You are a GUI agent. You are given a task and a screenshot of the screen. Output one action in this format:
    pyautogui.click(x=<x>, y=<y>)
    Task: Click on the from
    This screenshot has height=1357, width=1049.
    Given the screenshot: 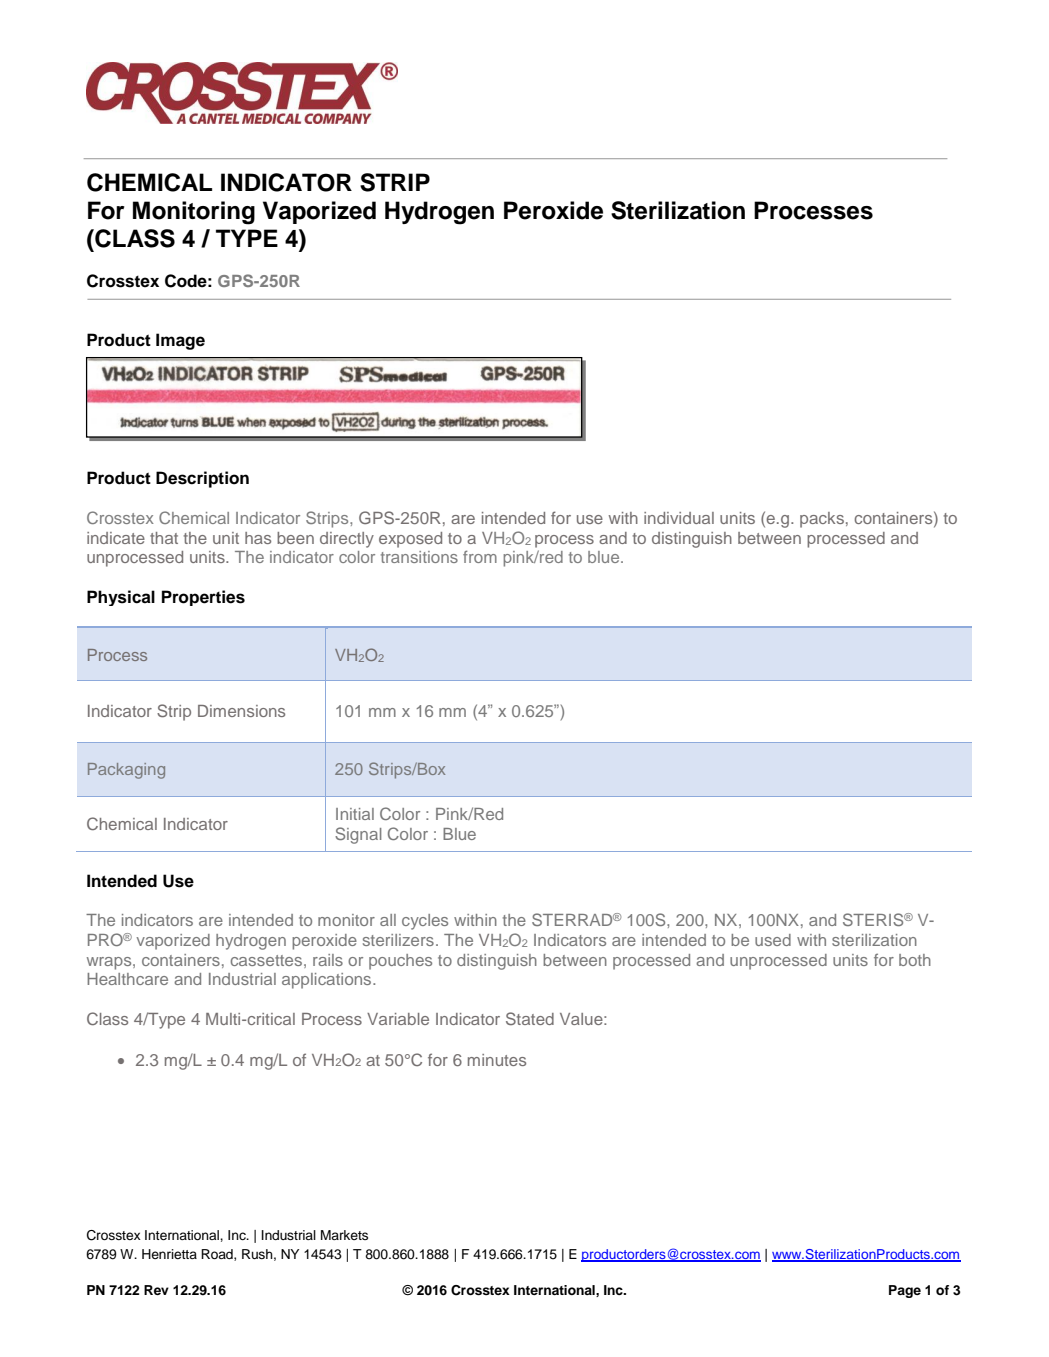 What is the action you would take?
    pyautogui.click(x=480, y=556)
